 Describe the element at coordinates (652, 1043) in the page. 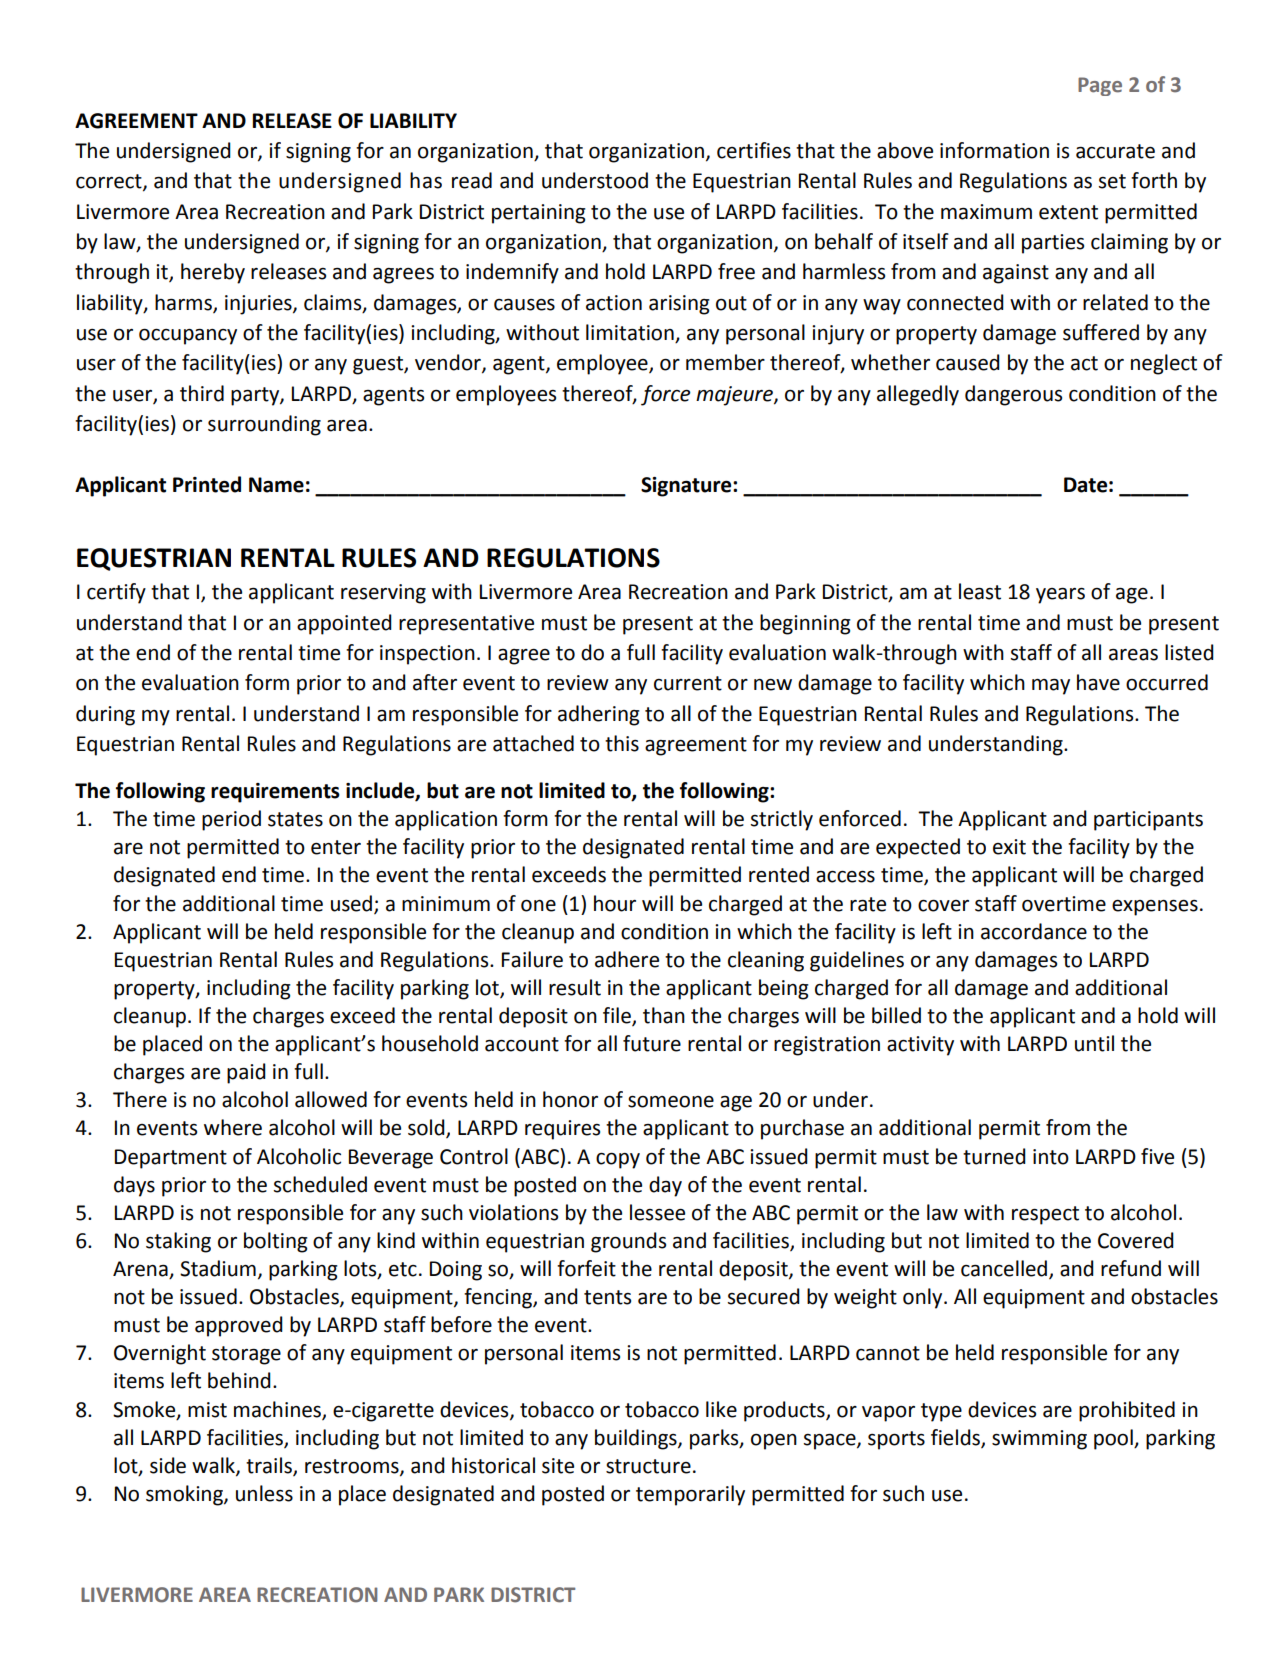

I see `future` at that location.
